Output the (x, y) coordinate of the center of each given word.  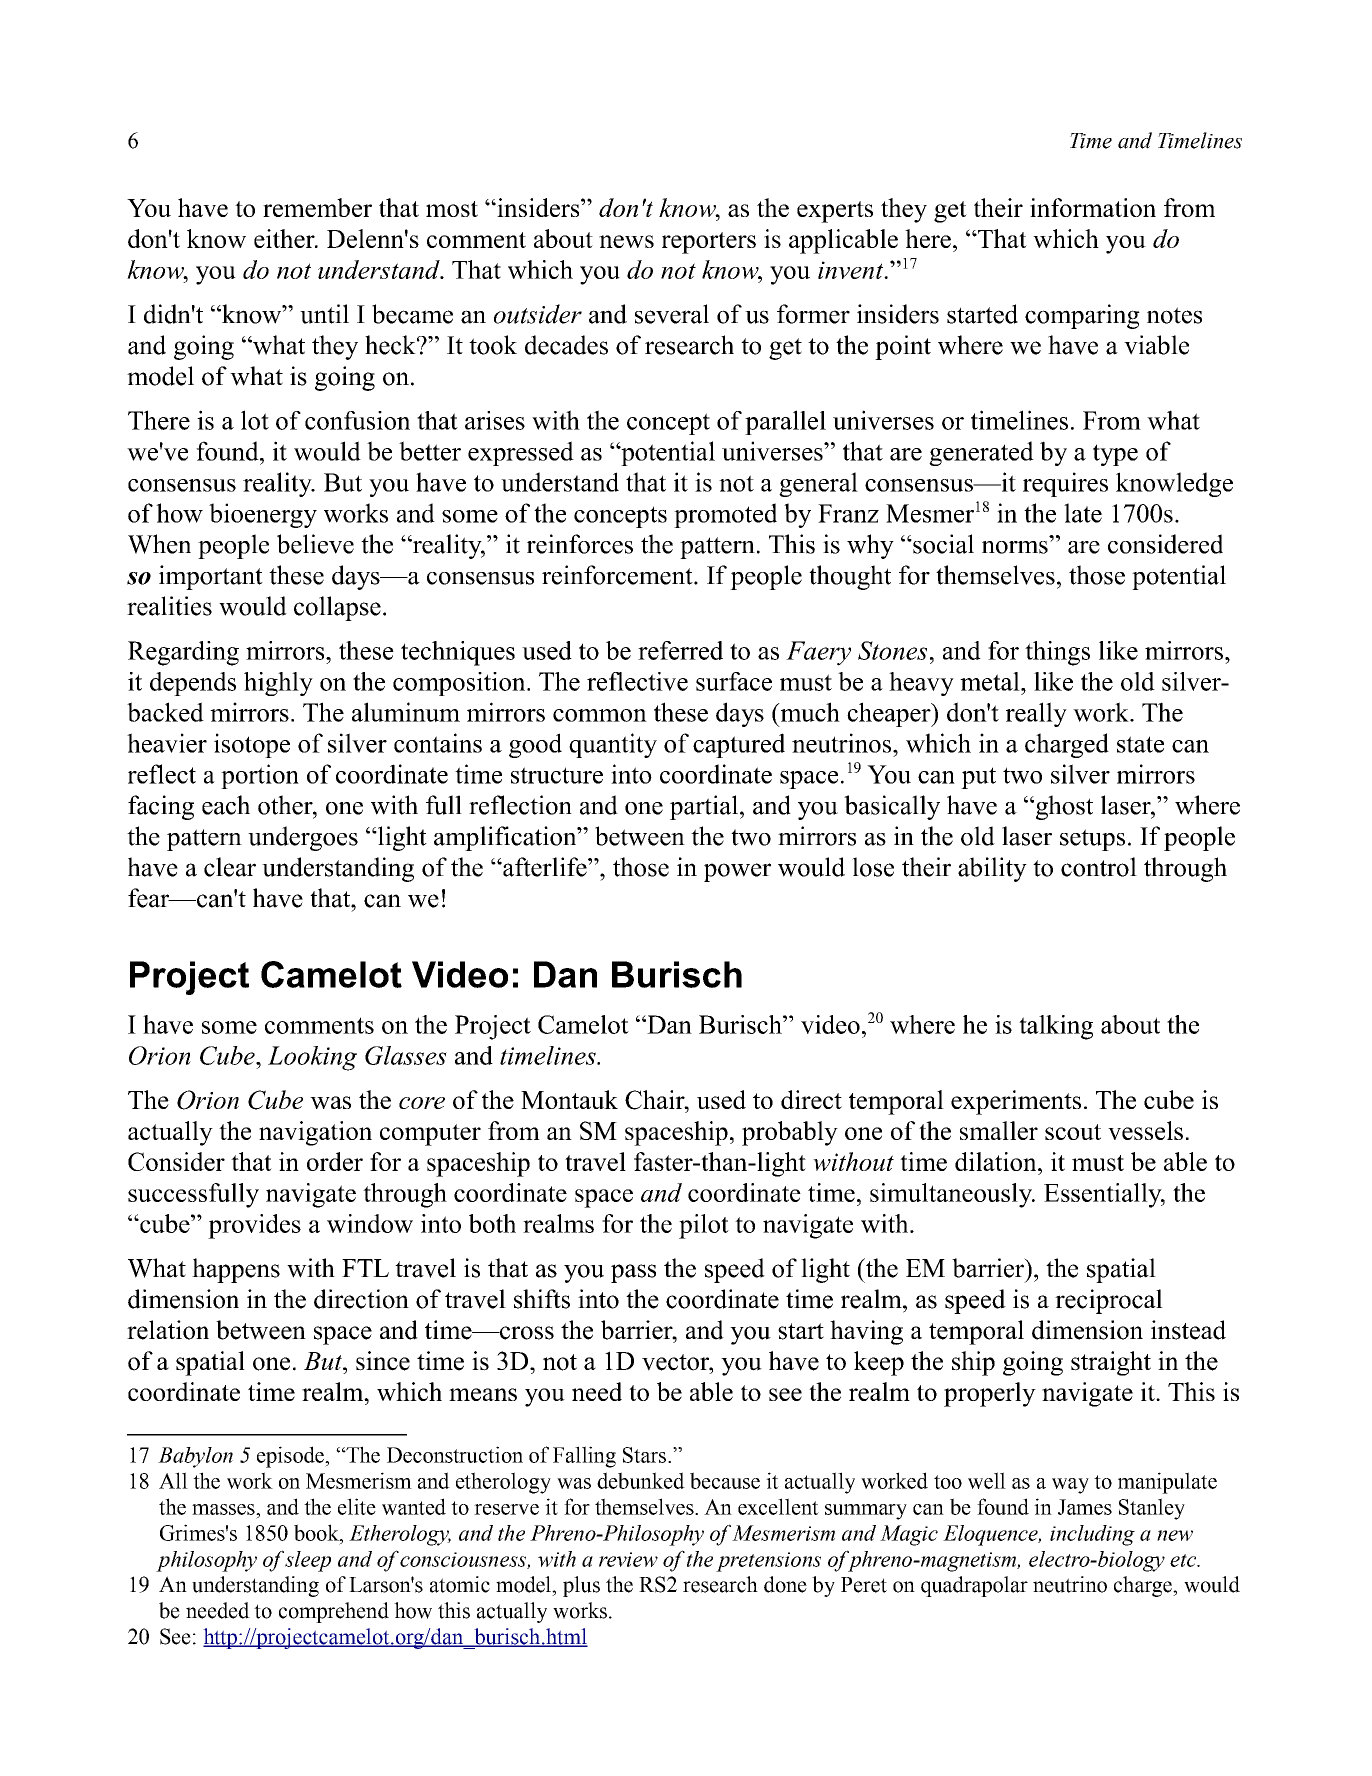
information (1093, 207)
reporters (709, 243)
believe (315, 544)
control (1099, 867)
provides (254, 1226)
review (628, 1559)
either (285, 238)
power (737, 872)
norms (1015, 547)
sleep (308, 1561)
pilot (704, 1226)
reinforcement (618, 575)
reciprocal (1109, 1301)
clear (230, 867)
